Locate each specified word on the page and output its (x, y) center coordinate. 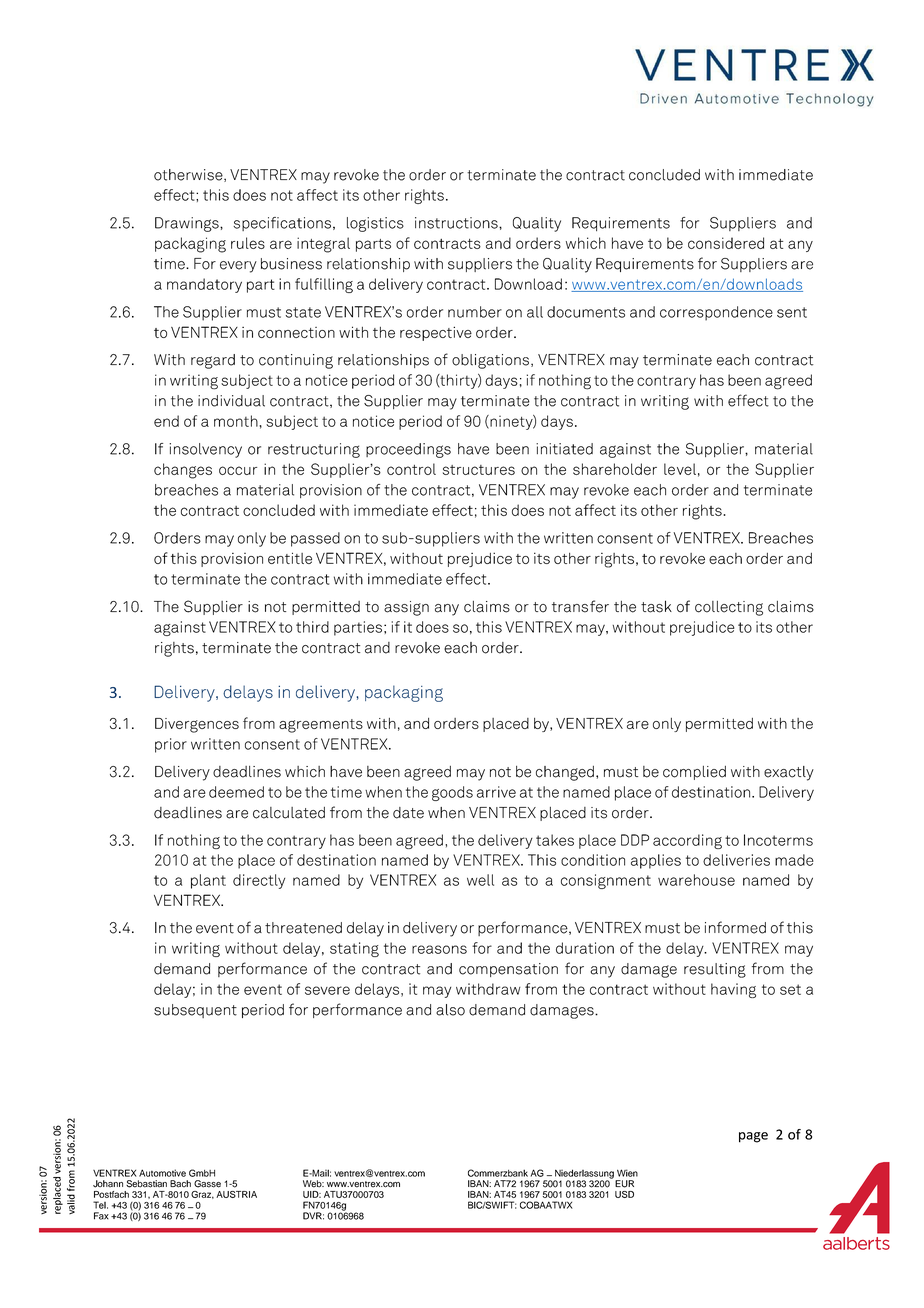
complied (694, 773)
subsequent (195, 1011)
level (680, 469)
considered (726, 243)
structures (479, 470)
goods (452, 793)
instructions (457, 223)
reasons (439, 949)
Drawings (188, 224)
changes (183, 471)
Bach (180, 1184)
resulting (715, 970)
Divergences (197, 725)
